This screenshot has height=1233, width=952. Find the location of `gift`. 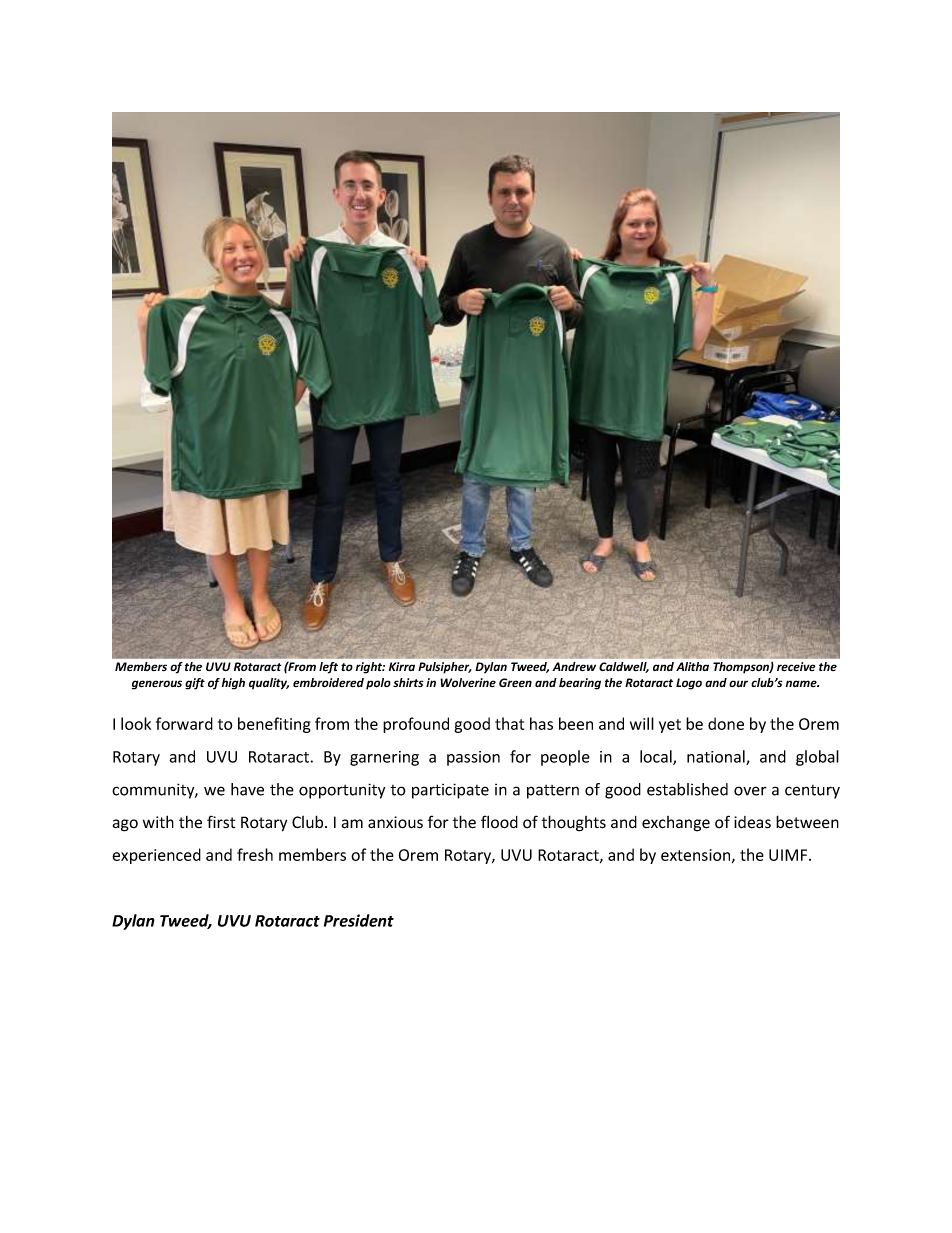

gift is located at coordinates (195, 684).
